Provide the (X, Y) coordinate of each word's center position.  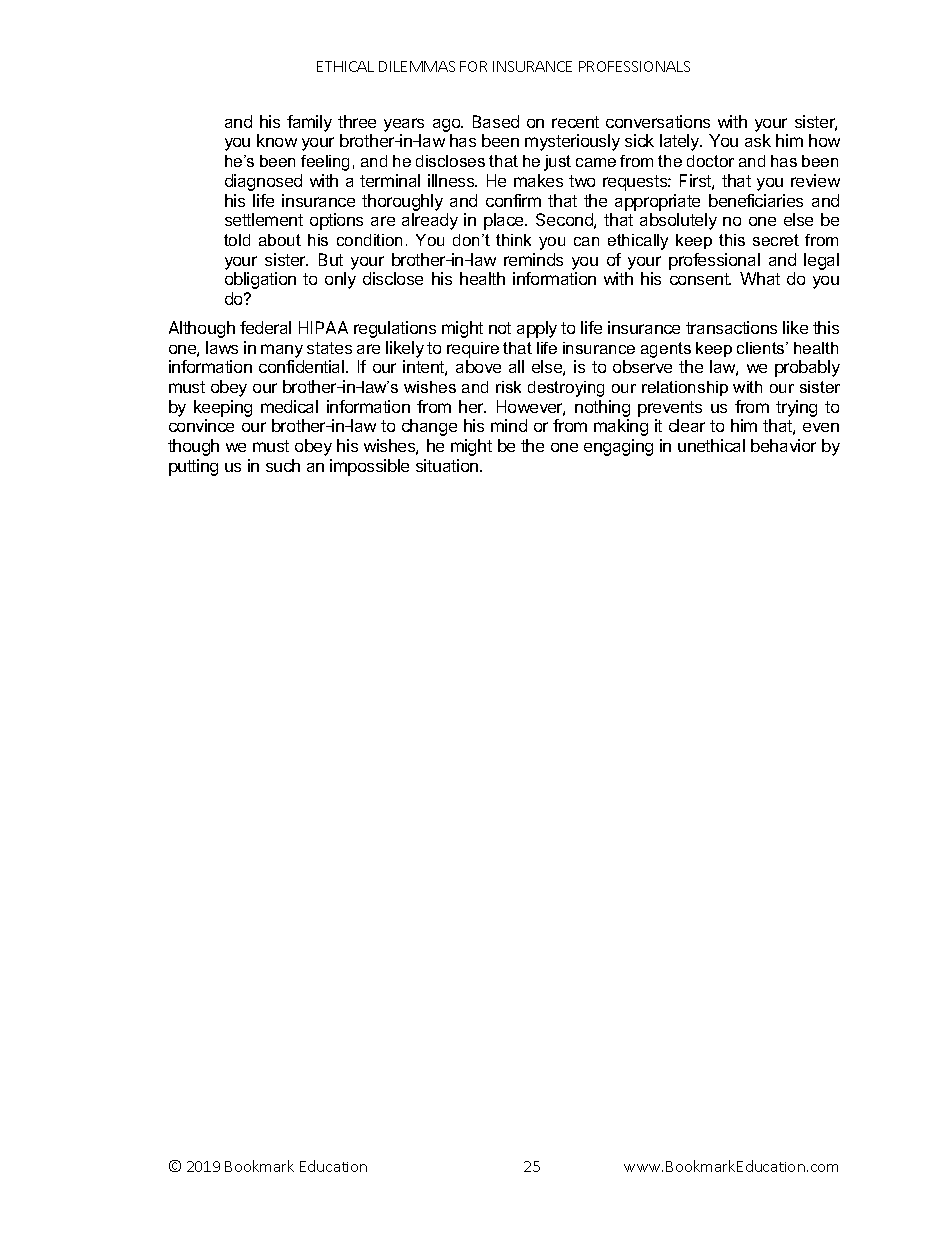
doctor (710, 161)
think (513, 240)
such (283, 465)
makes (538, 180)
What (760, 278)
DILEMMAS (417, 66)
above (478, 366)
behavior (783, 445)
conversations (658, 121)
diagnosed (263, 182)
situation (448, 465)
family (309, 123)
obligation (260, 280)
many (282, 351)
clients (762, 348)
